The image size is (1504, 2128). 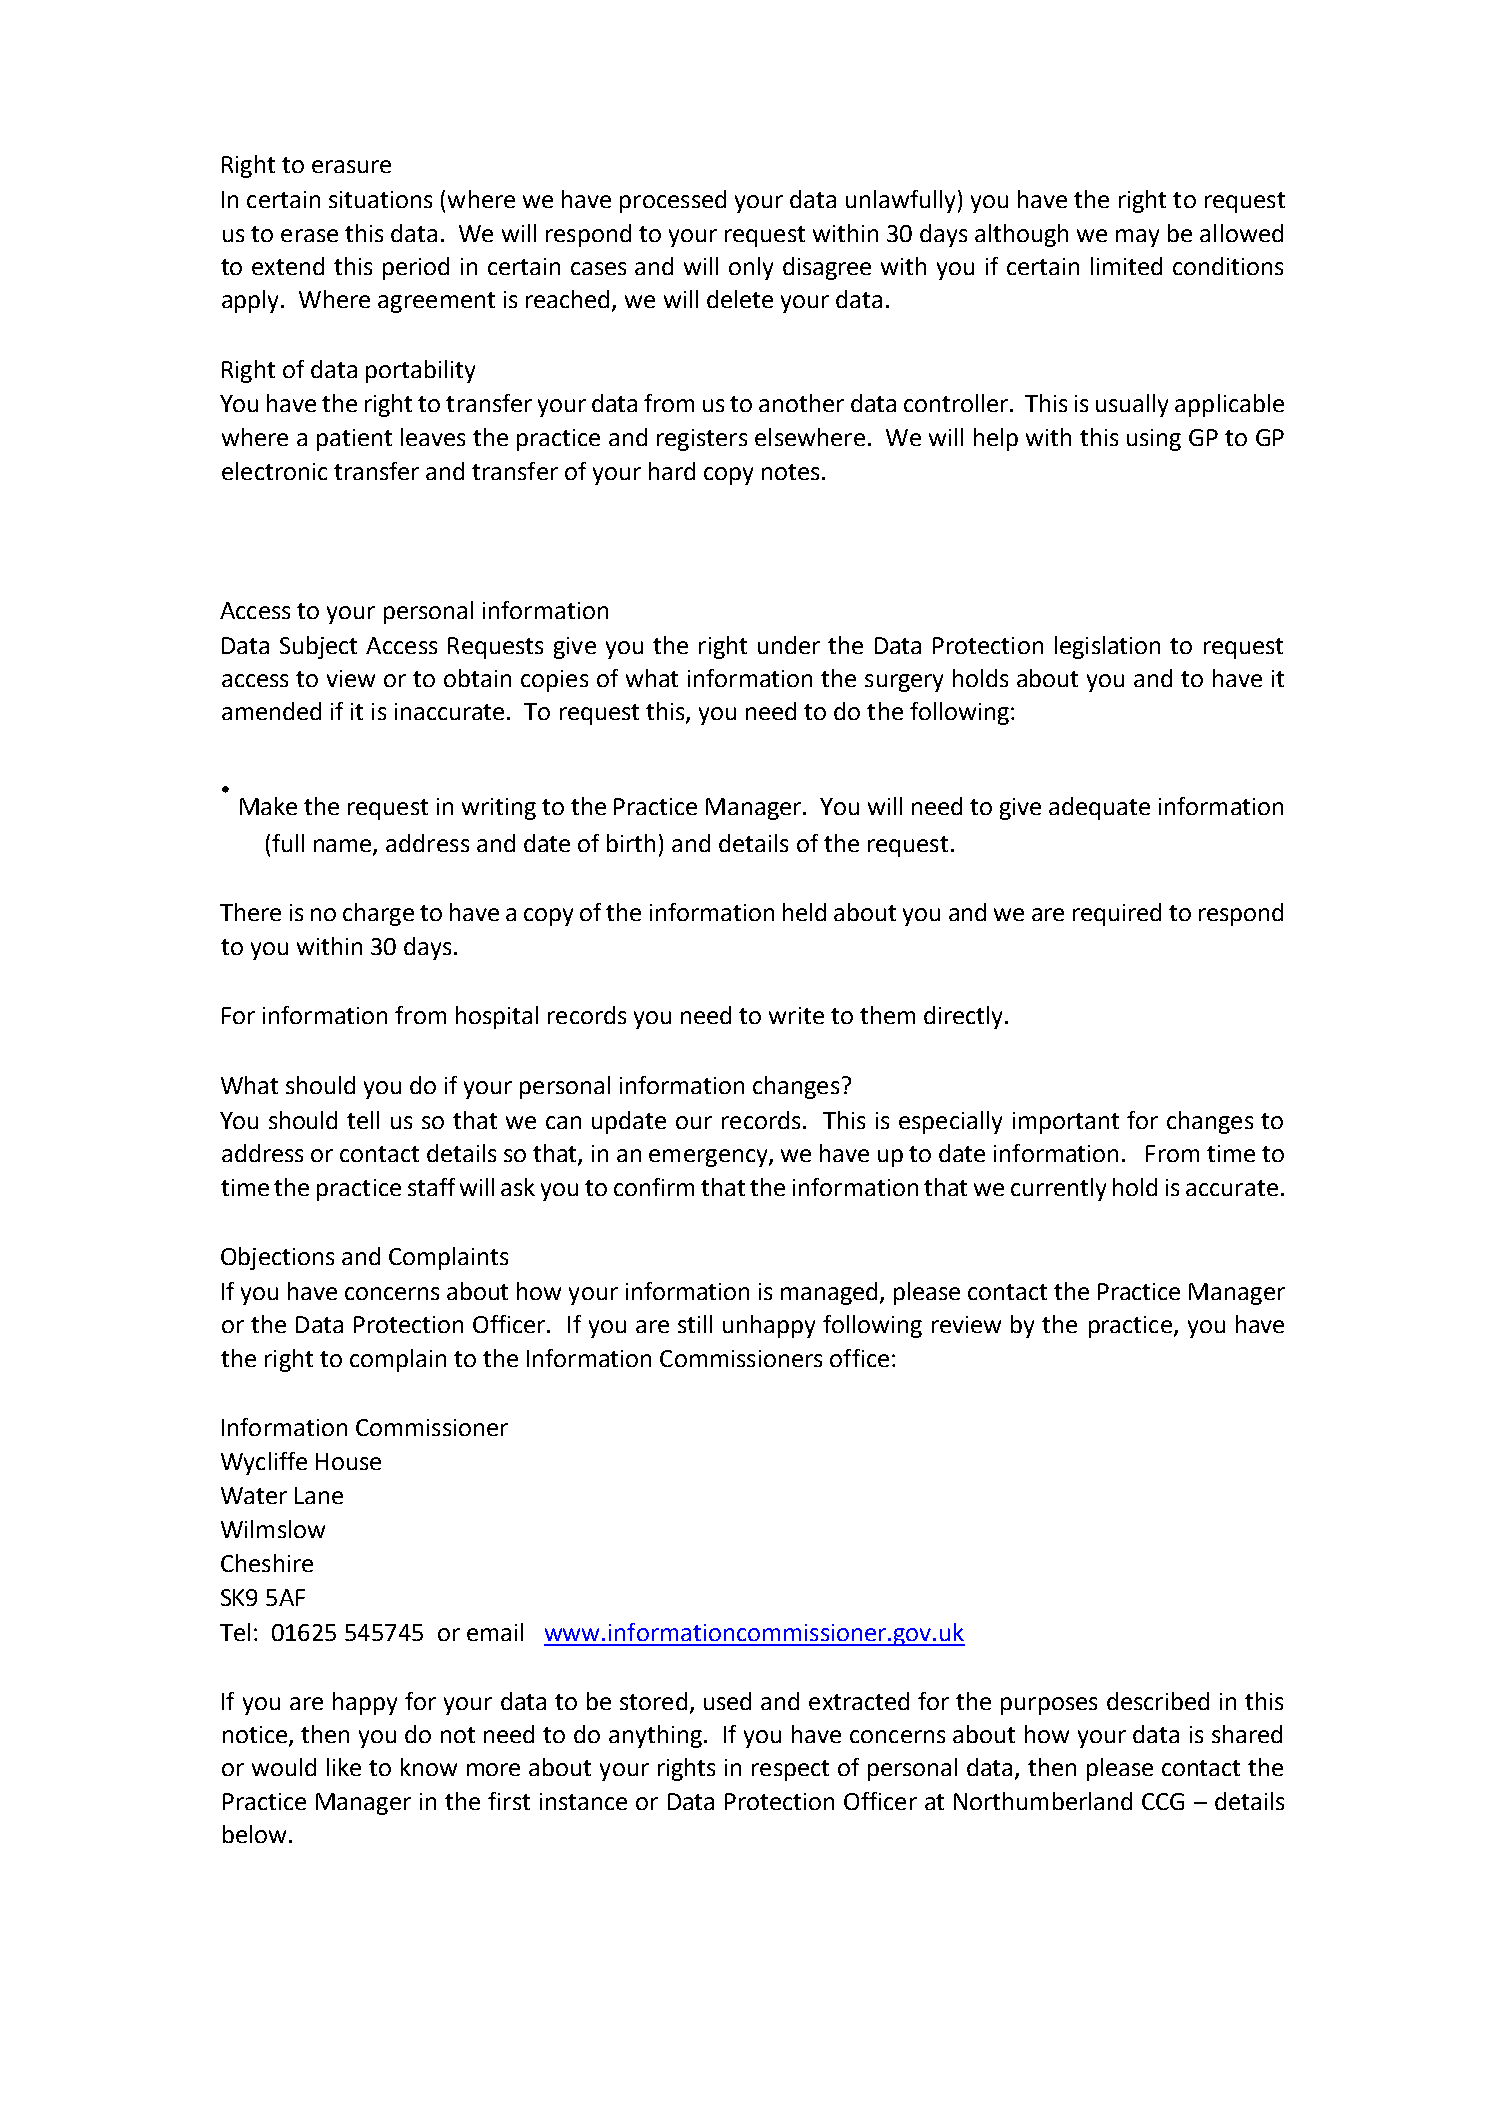 What do you see at coordinates (318, 647) in the screenshot?
I see `Subject` at bounding box center [318, 647].
